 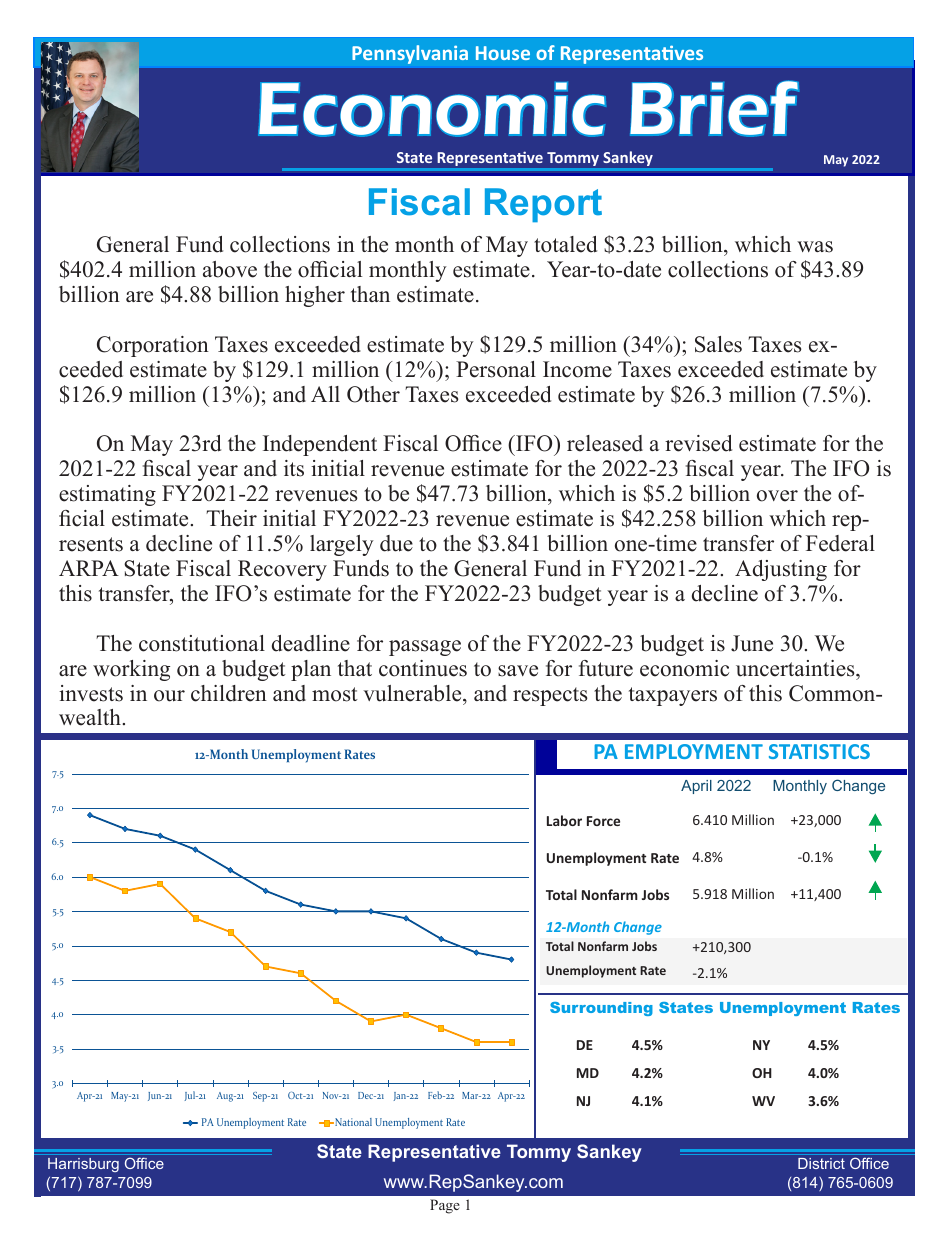 I want to click on passage, so click(x=425, y=648).
